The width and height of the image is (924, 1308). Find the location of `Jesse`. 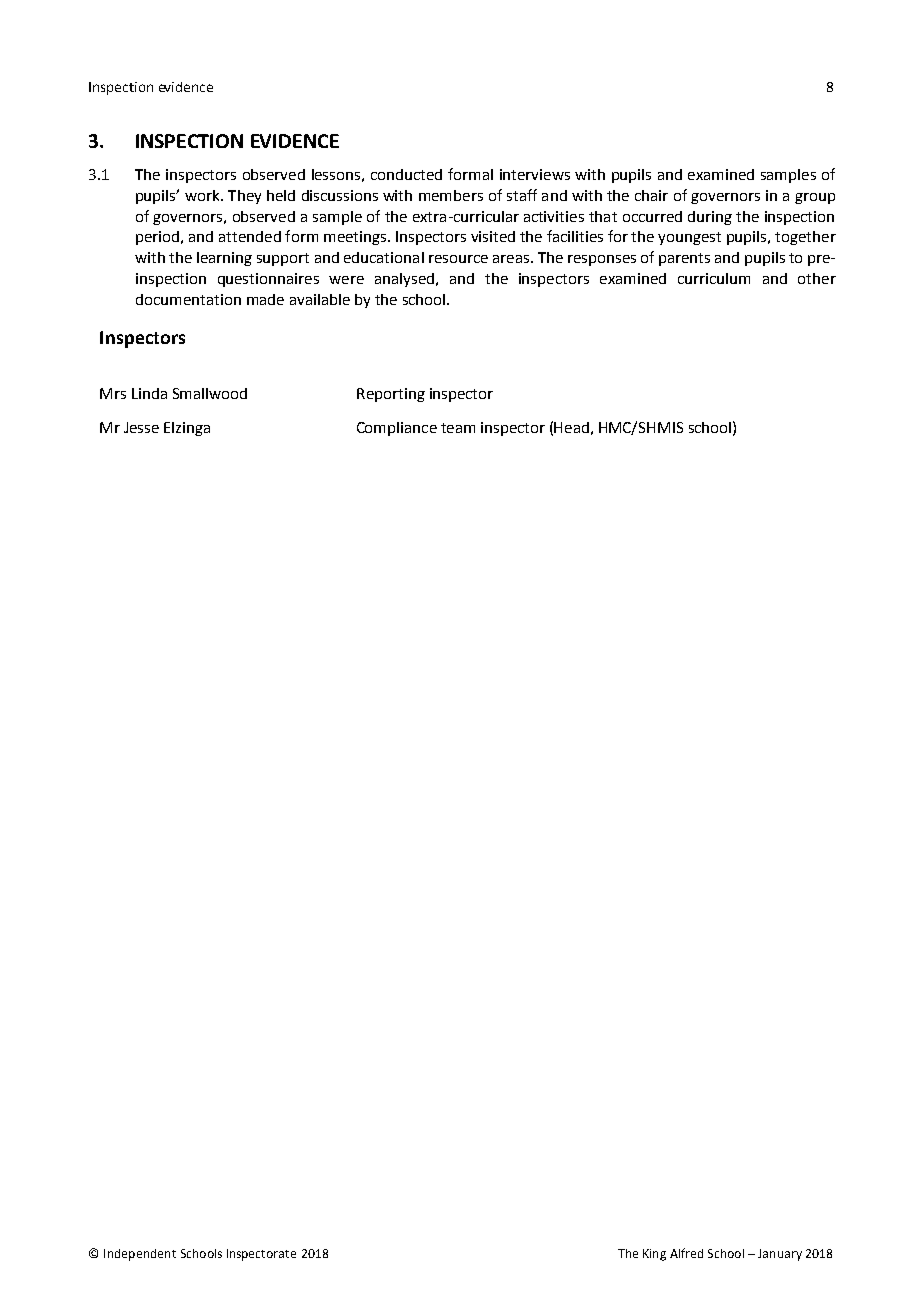

Jesse is located at coordinates (141, 427).
